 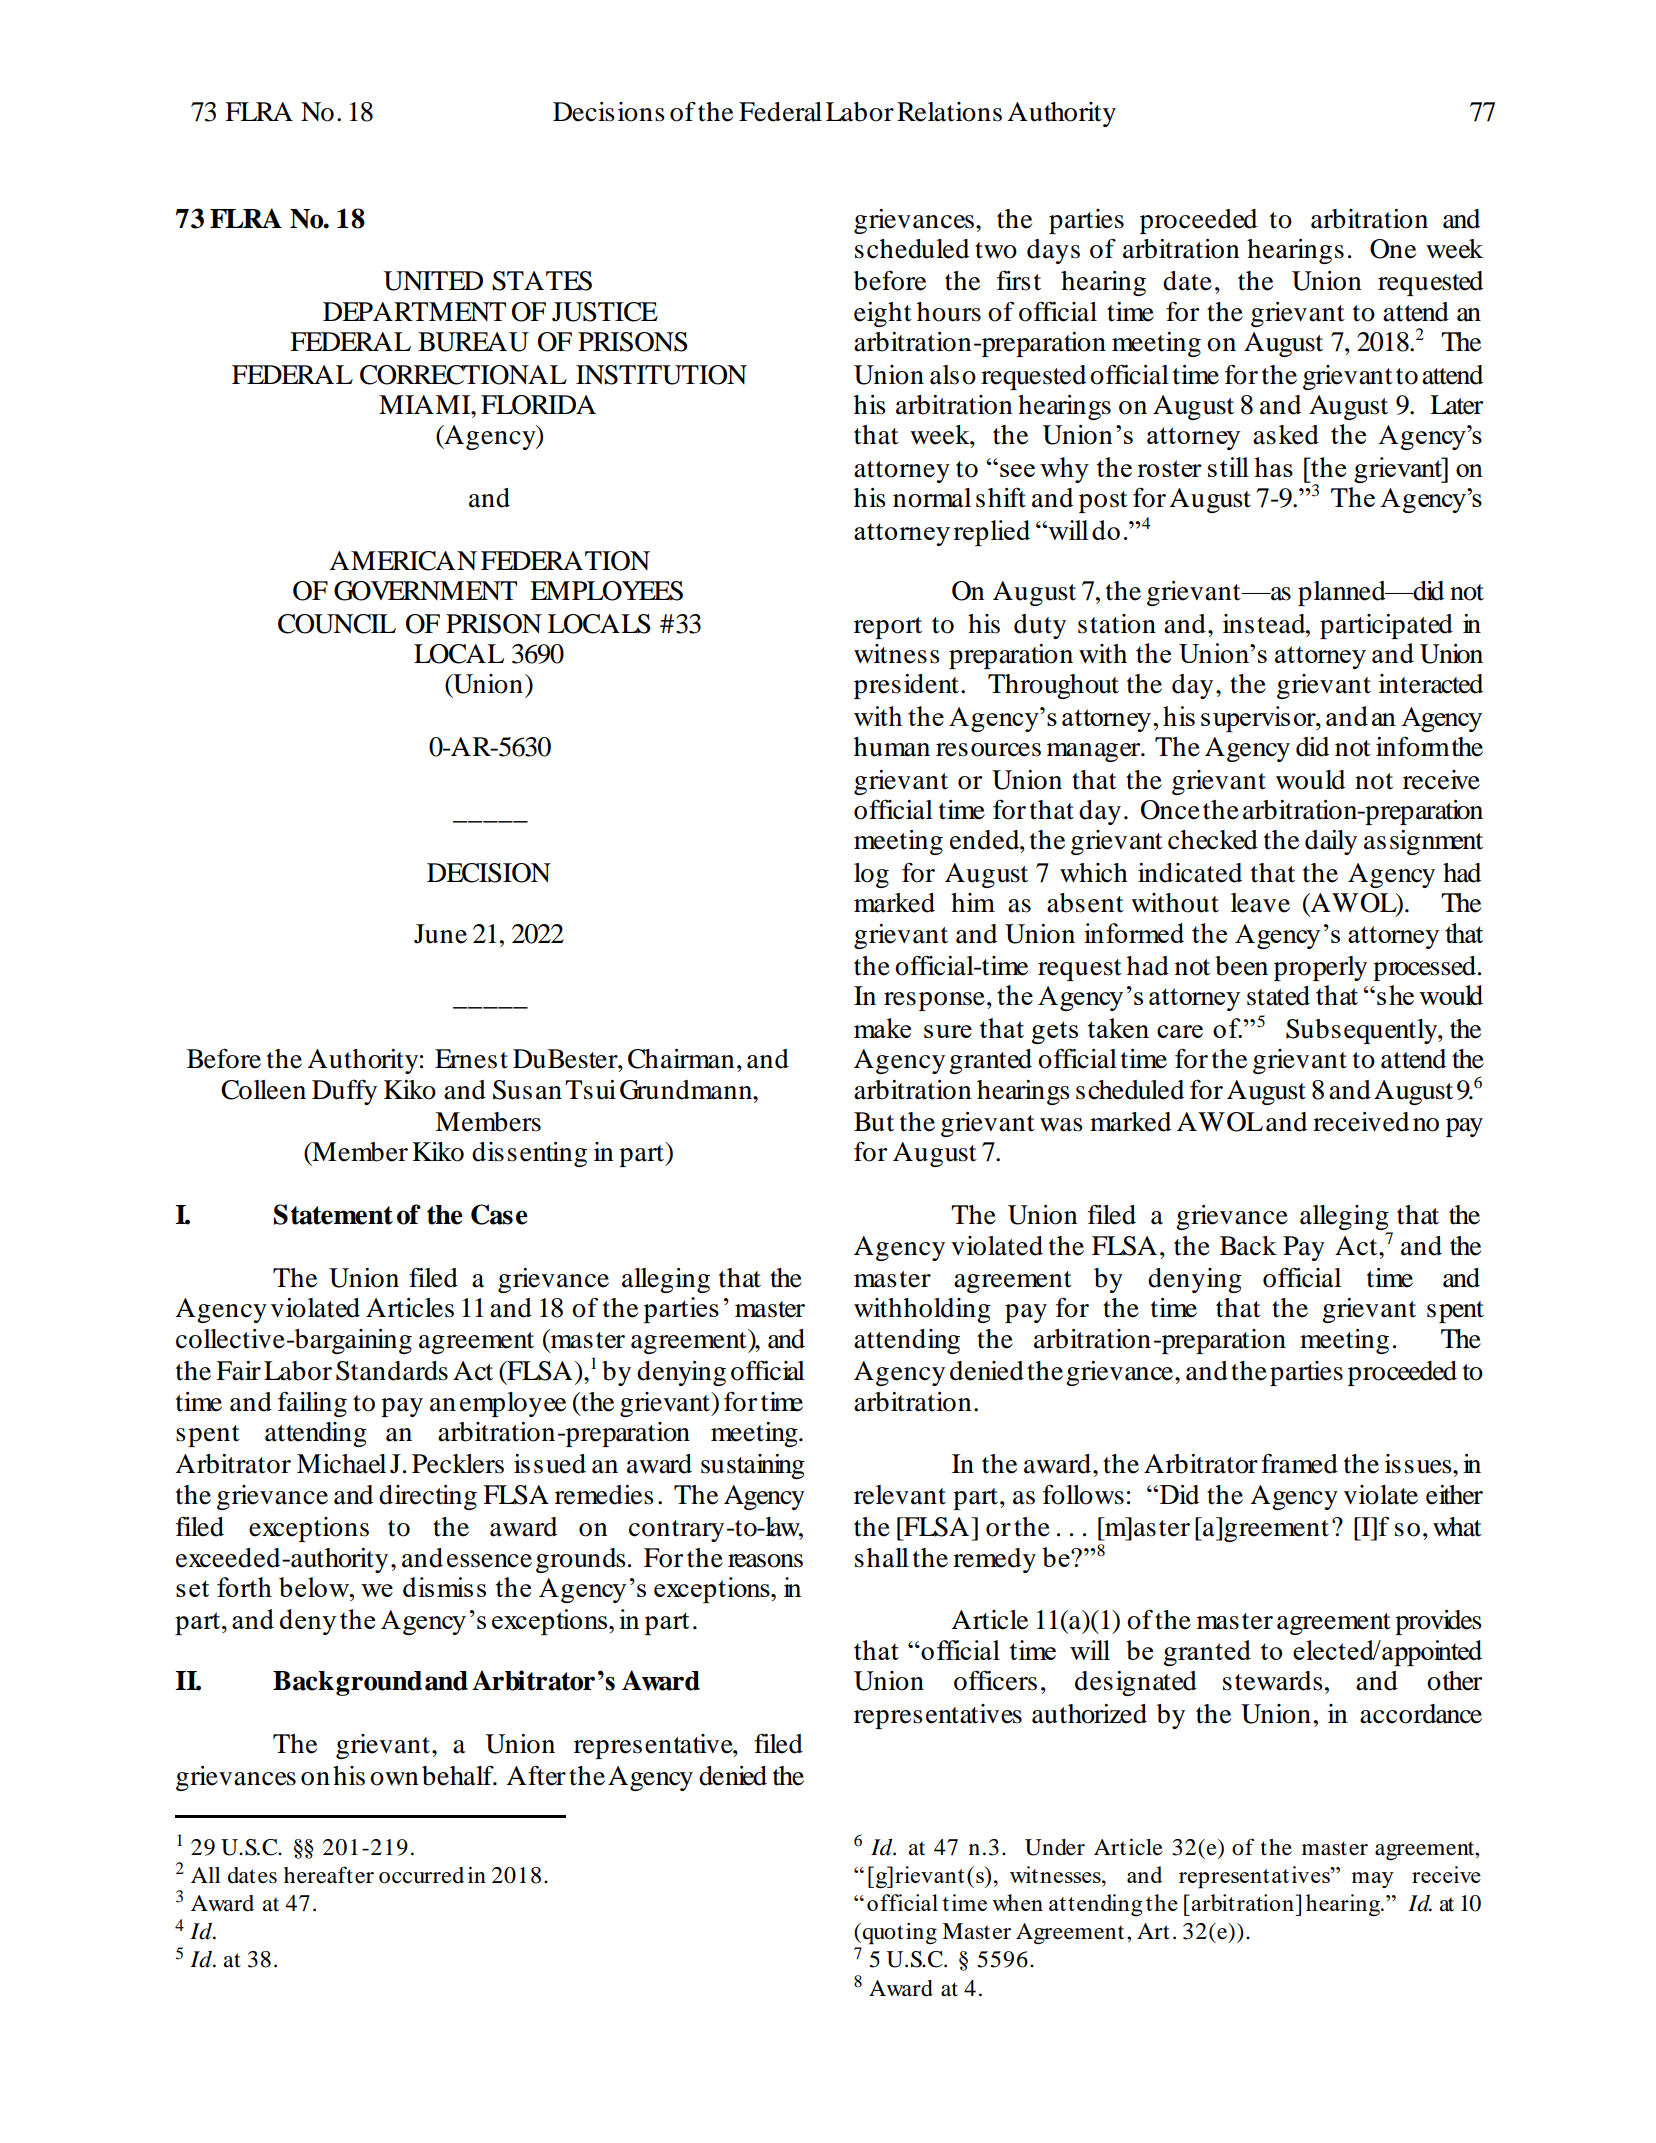 What do you see at coordinates (421, 1875) in the image?
I see `occurred` at bounding box center [421, 1875].
